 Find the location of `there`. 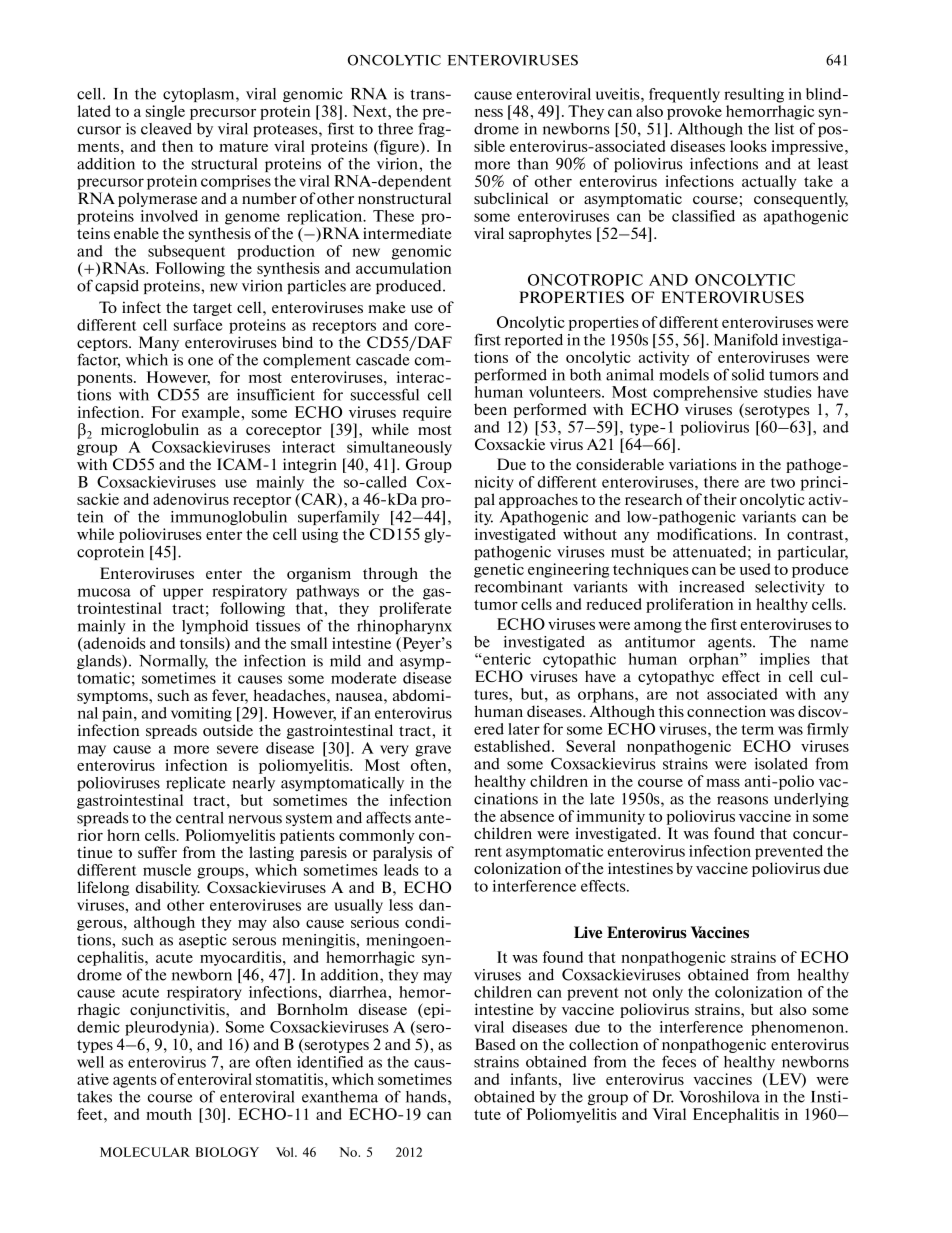

there is located at coordinates (721, 482).
